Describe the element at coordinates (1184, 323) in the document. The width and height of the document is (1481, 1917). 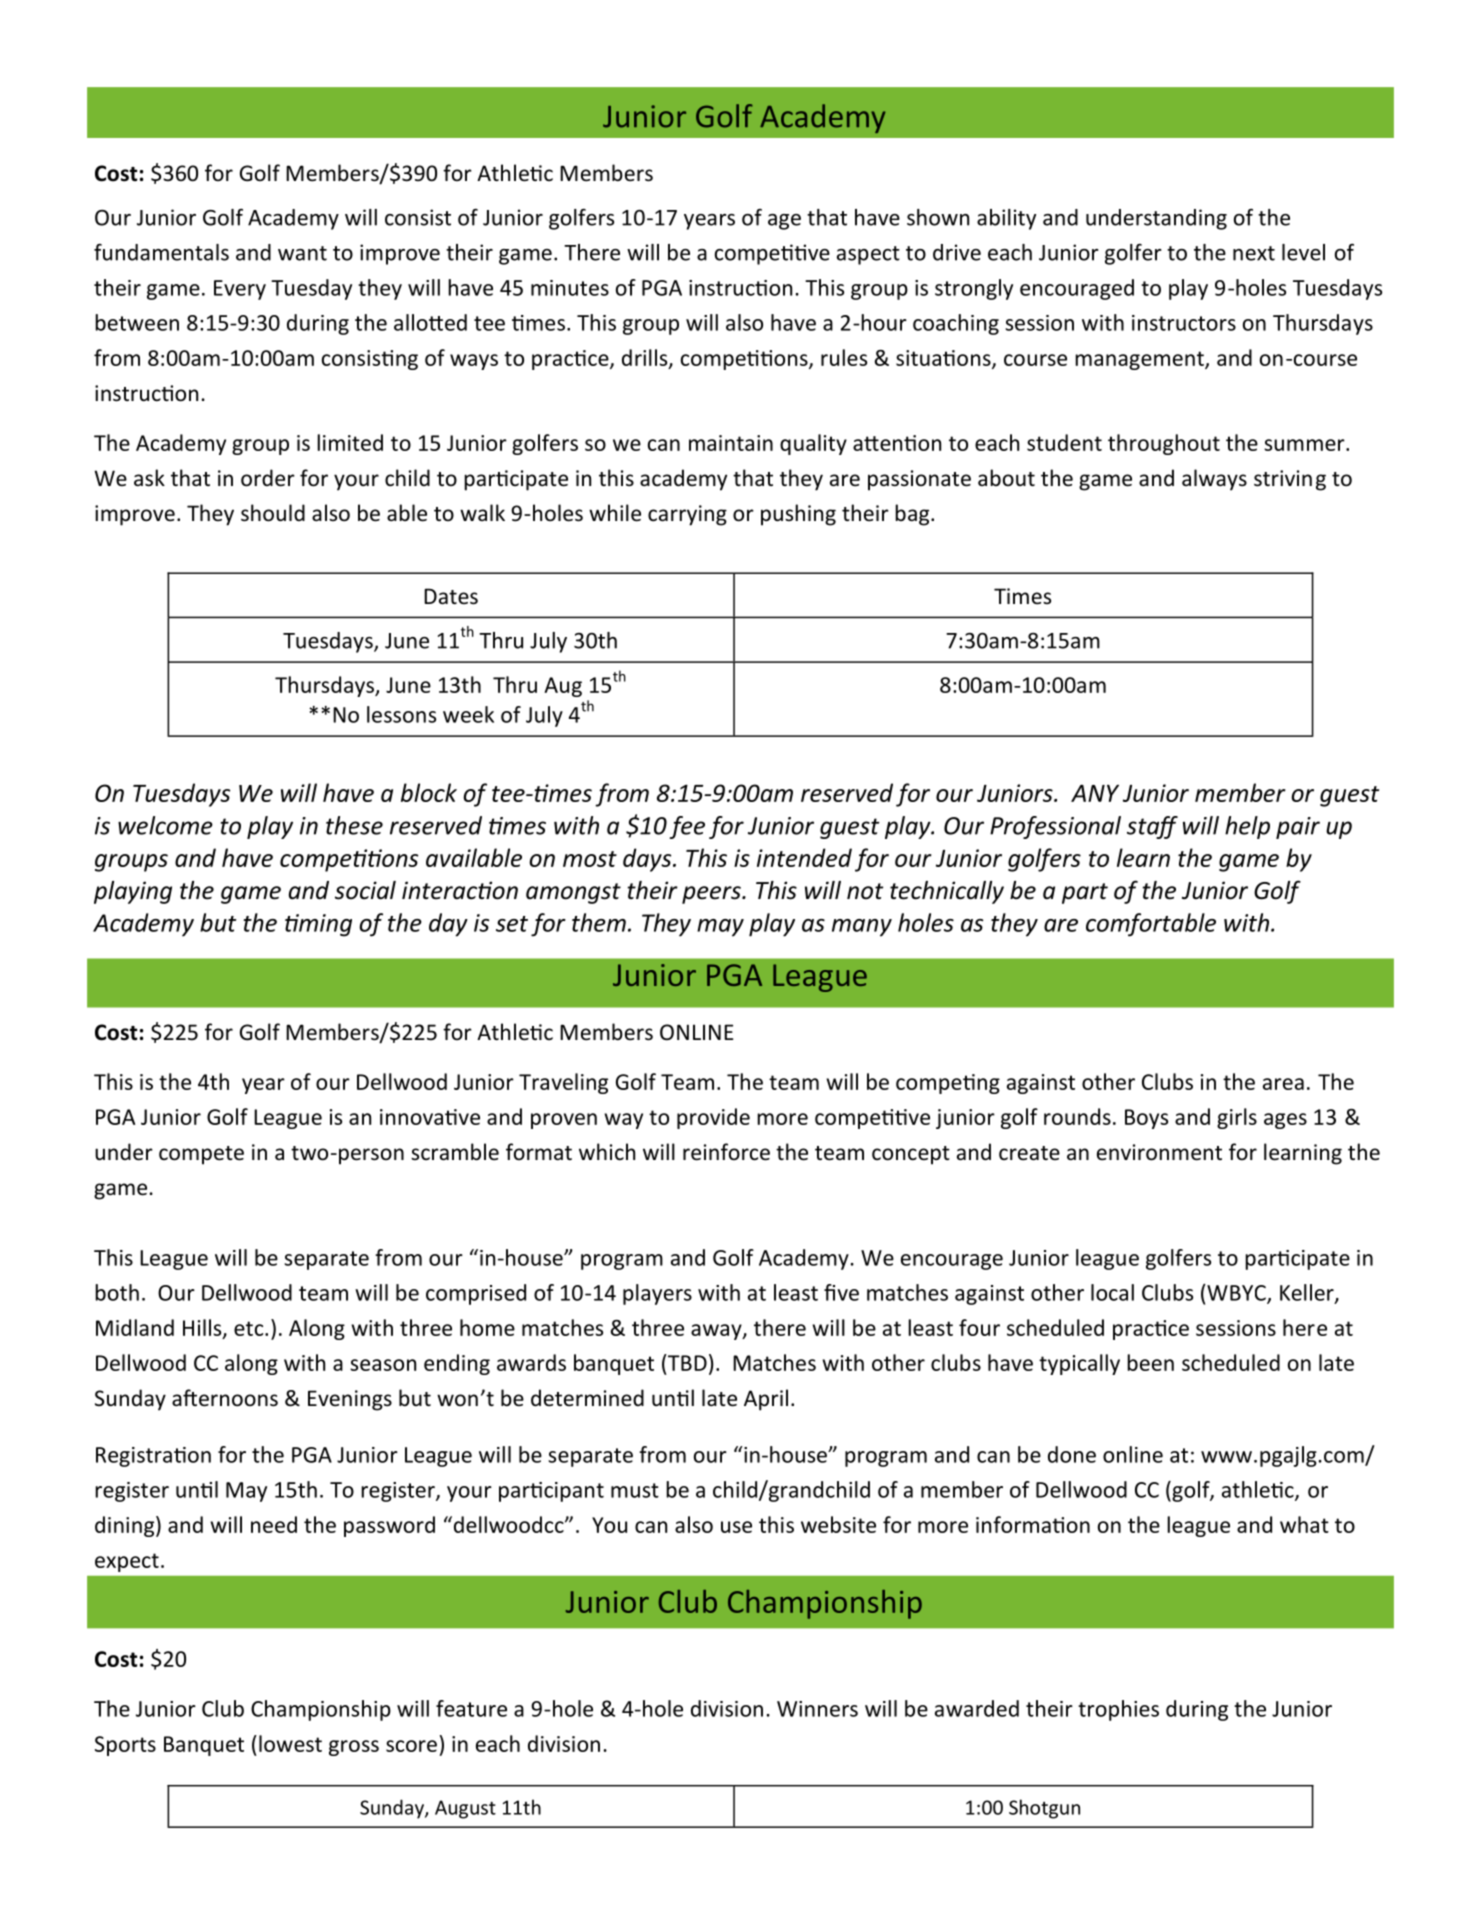
I see `instructors` at that location.
